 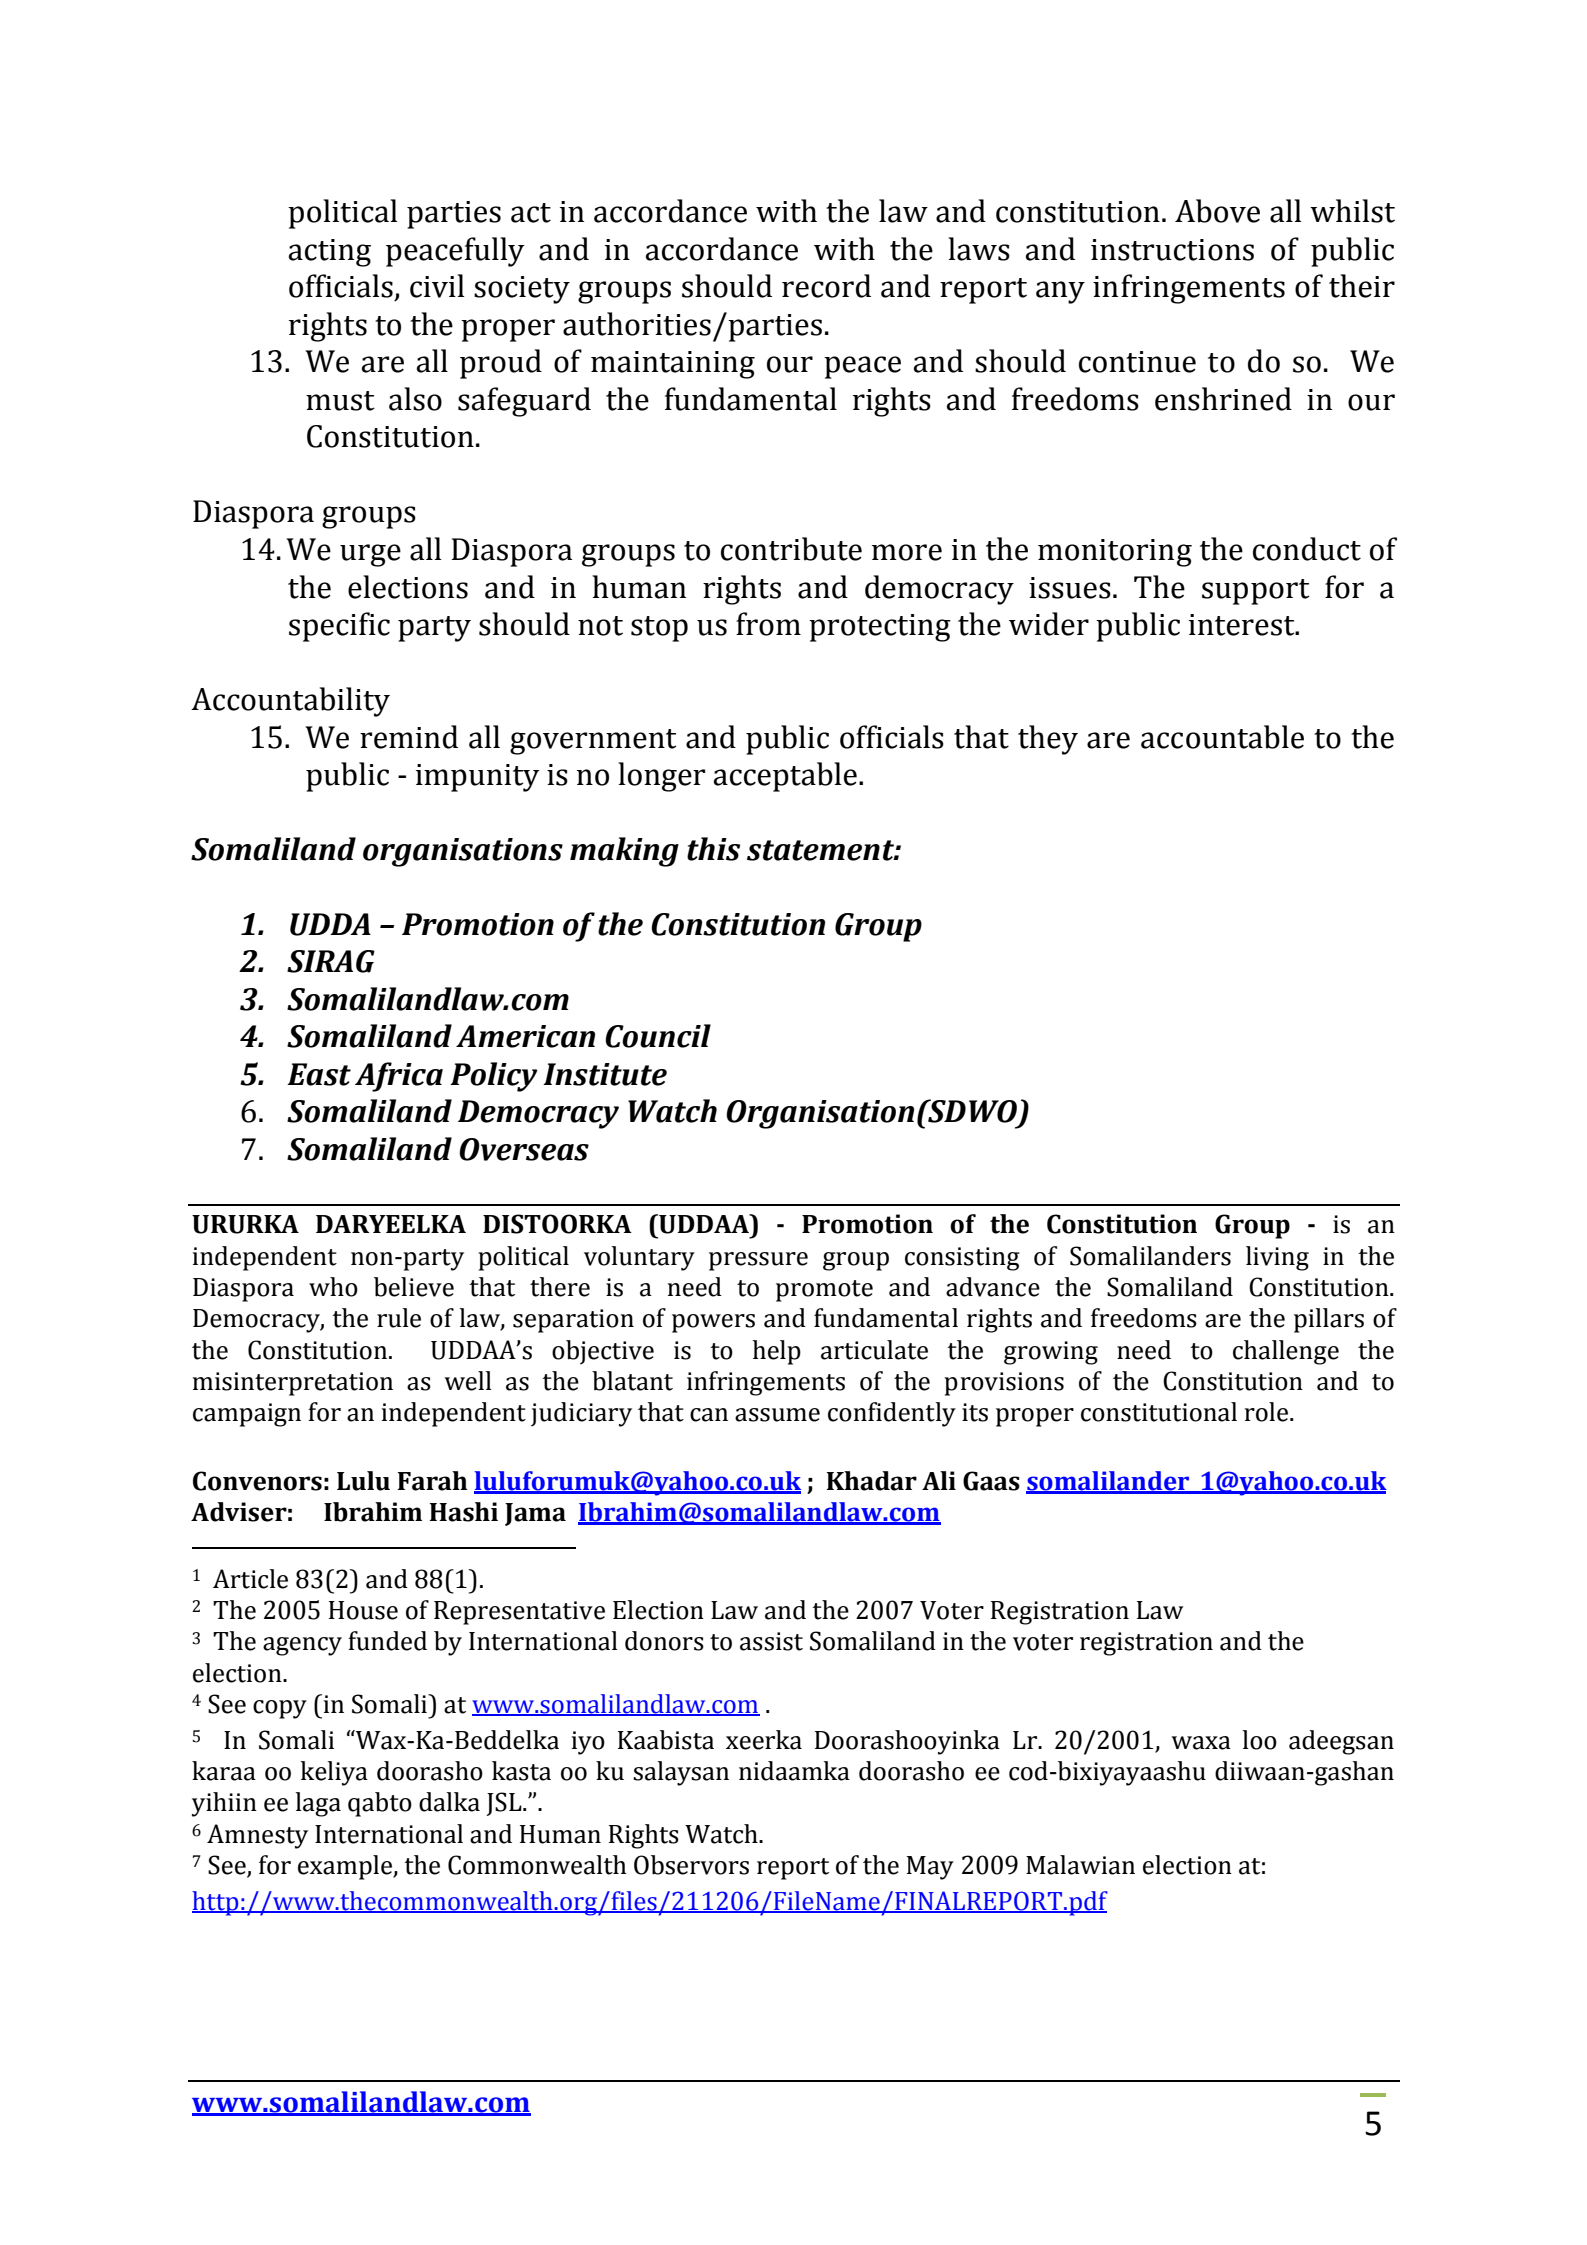 I want to click on record, so click(x=826, y=286).
